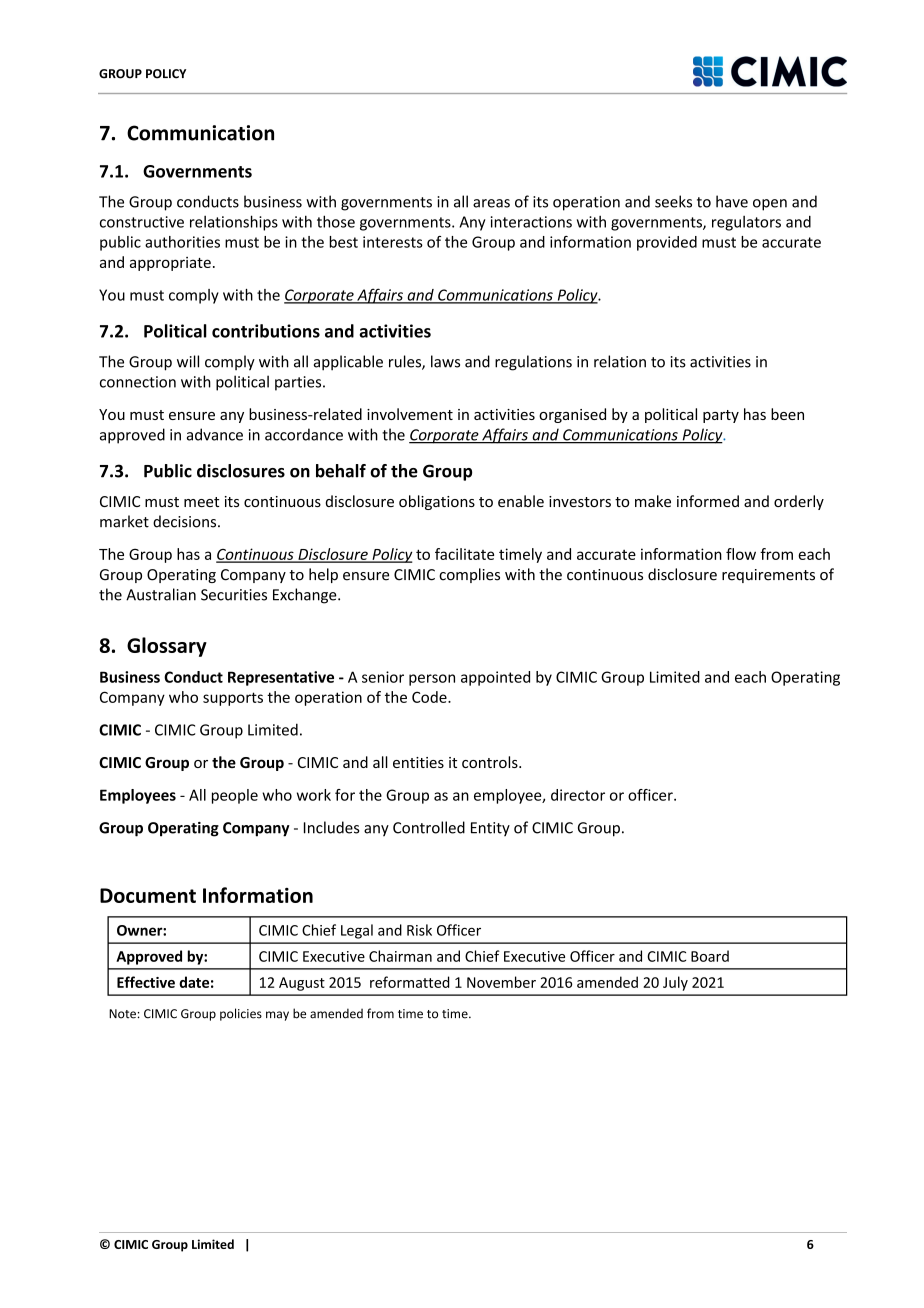 The image size is (924, 1308). What do you see at coordinates (182, 242) in the document?
I see `authorities` at bounding box center [182, 242].
